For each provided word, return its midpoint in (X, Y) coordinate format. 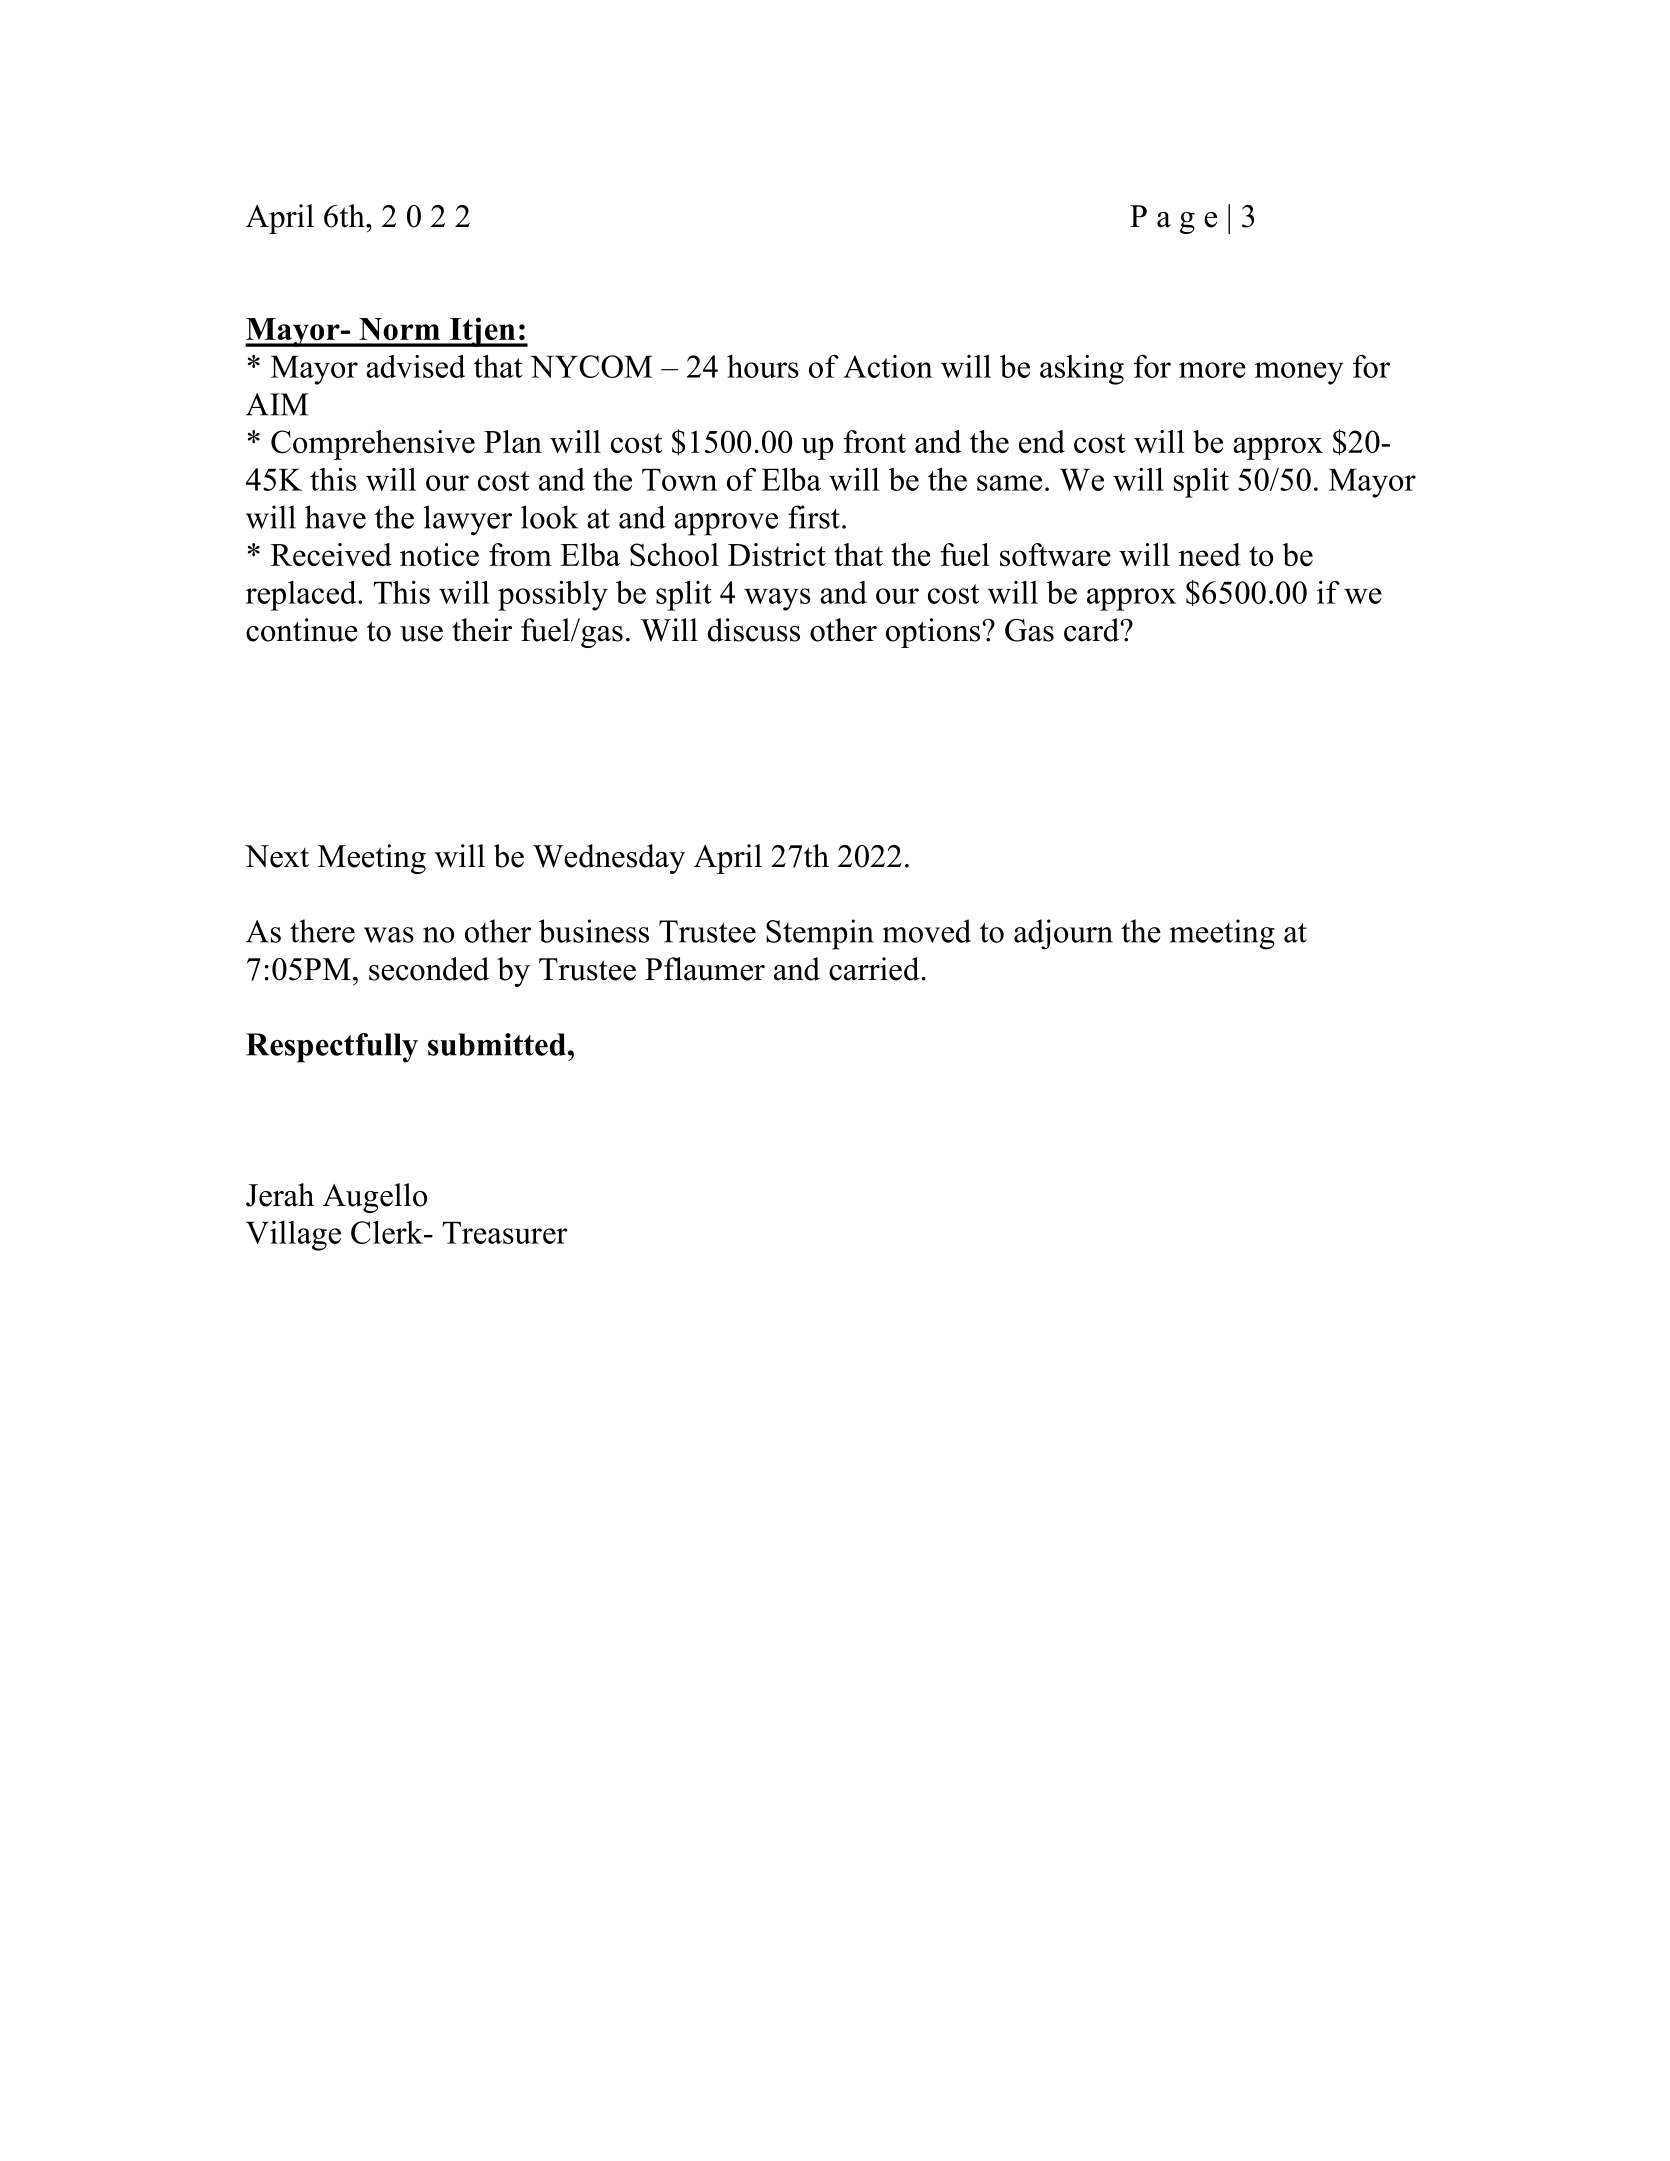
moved (927, 931)
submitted (497, 1044)
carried (874, 969)
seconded (429, 969)
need (1210, 554)
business (594, 931)
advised (415, 366)
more (1212, 370)
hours (763, 366)
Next (277, 856)
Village (293, 1236)
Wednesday (609, 859)
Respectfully (332, 1048)
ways (777, 599)
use (421, 634)
